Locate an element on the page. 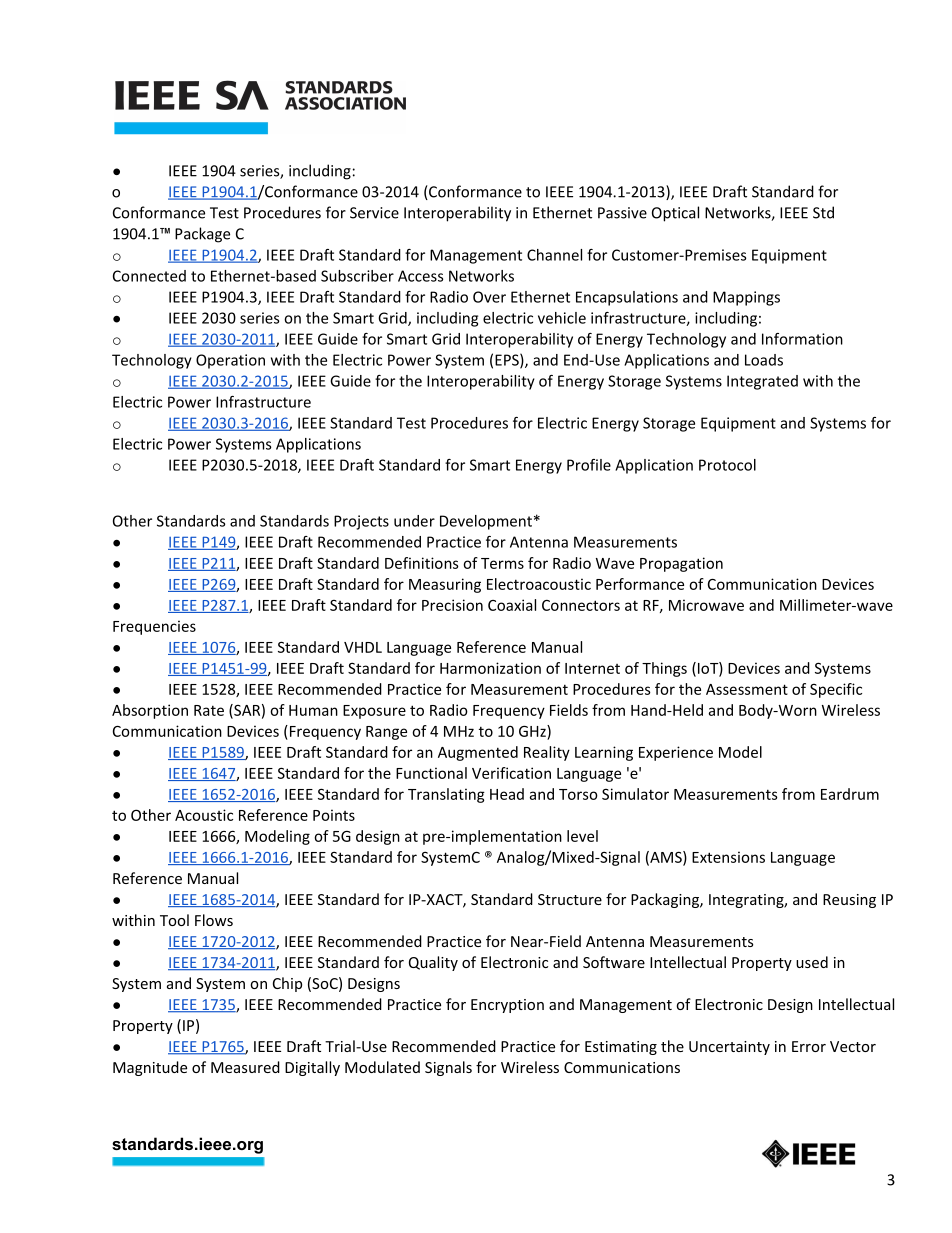 This document has width=952, height=1233. Development is located at coordinates (486, 522).
